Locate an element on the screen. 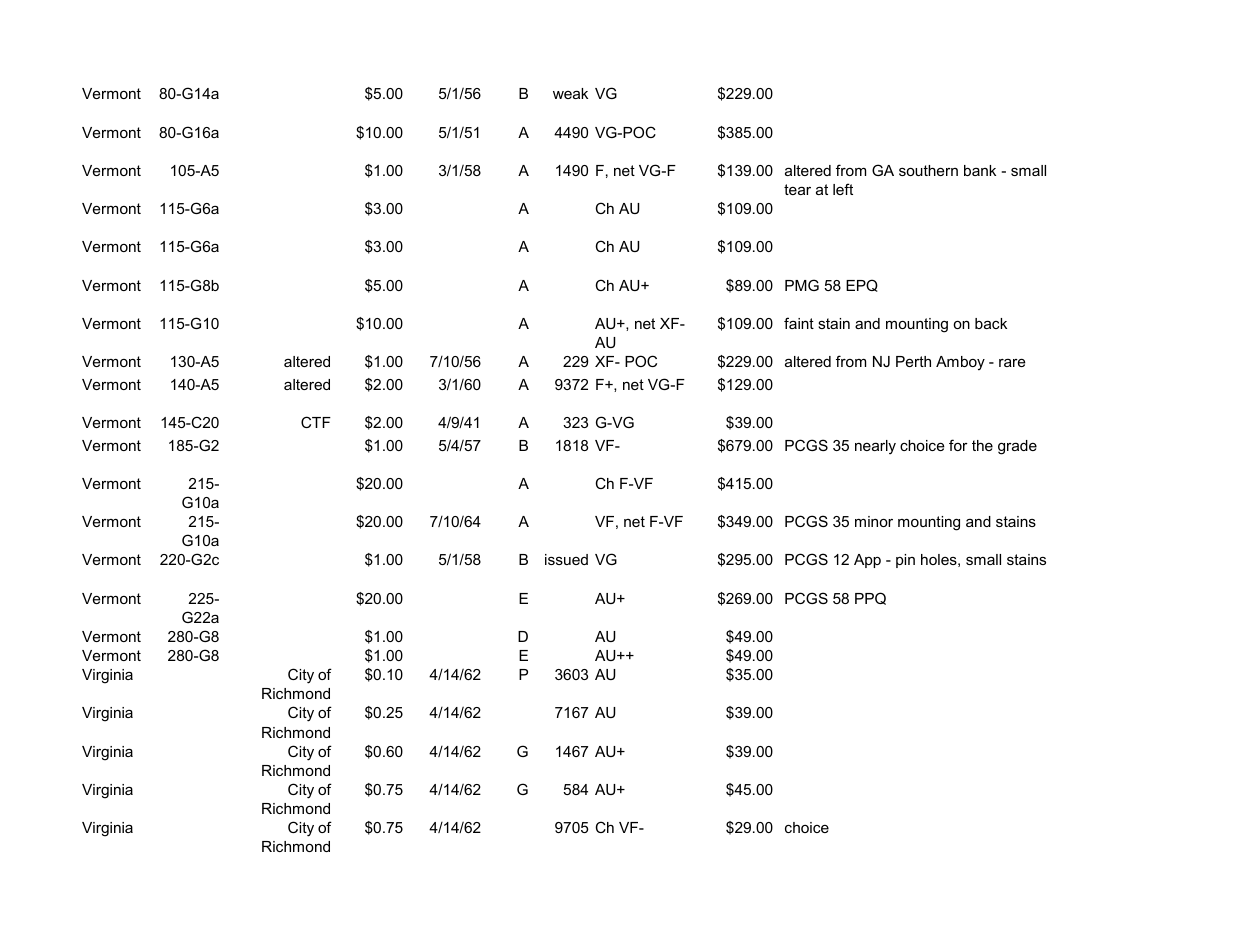 The height and width of the screenshot is (952, 1233). CTF is located at coordinates (316, 422).
